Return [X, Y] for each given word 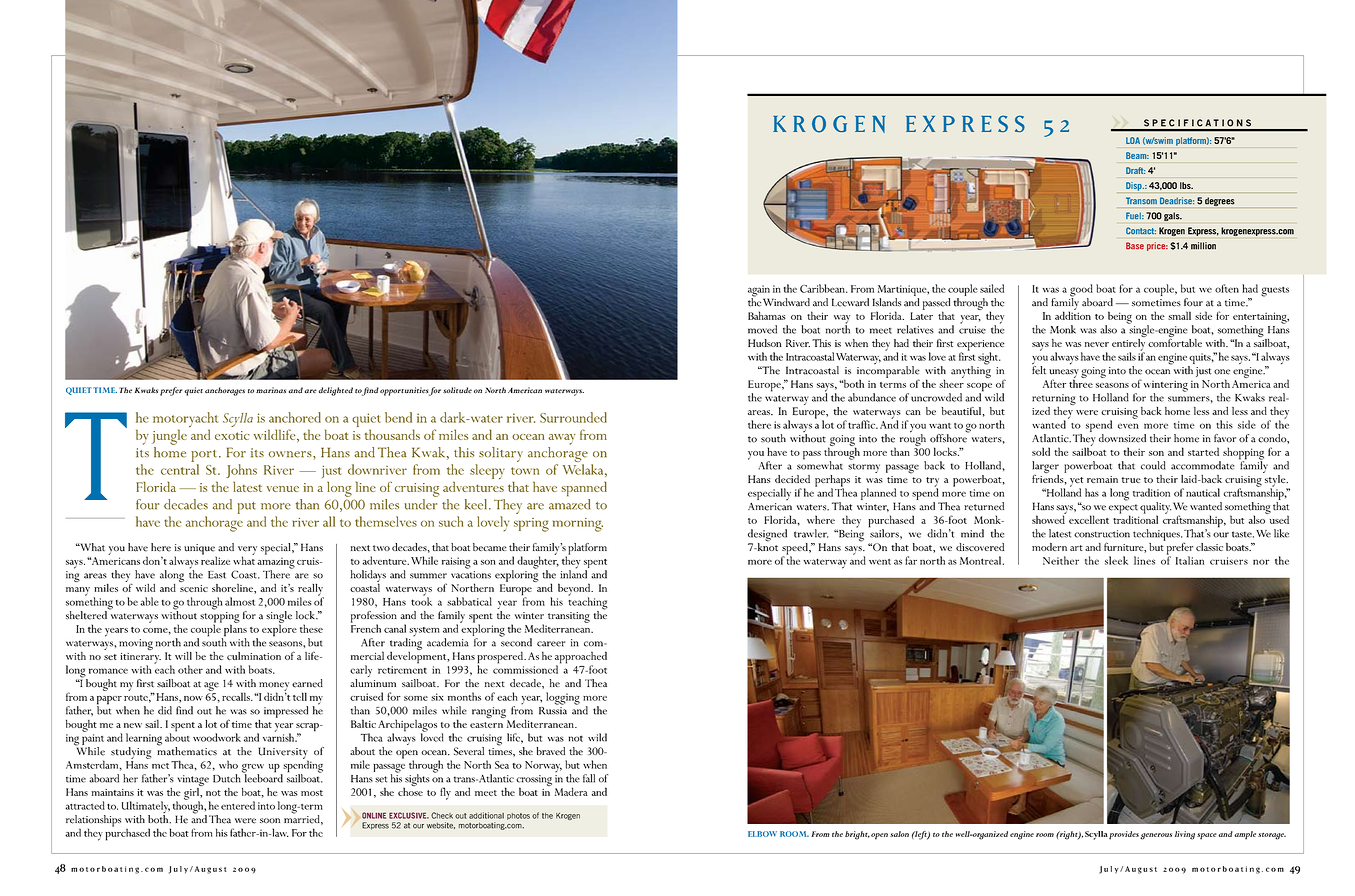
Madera [571, 791]
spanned [584, 489]
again [759, 292]
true [1131, 480]
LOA [1133, 140]
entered [238, 805]
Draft [1135, 170]
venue [283, 489]
